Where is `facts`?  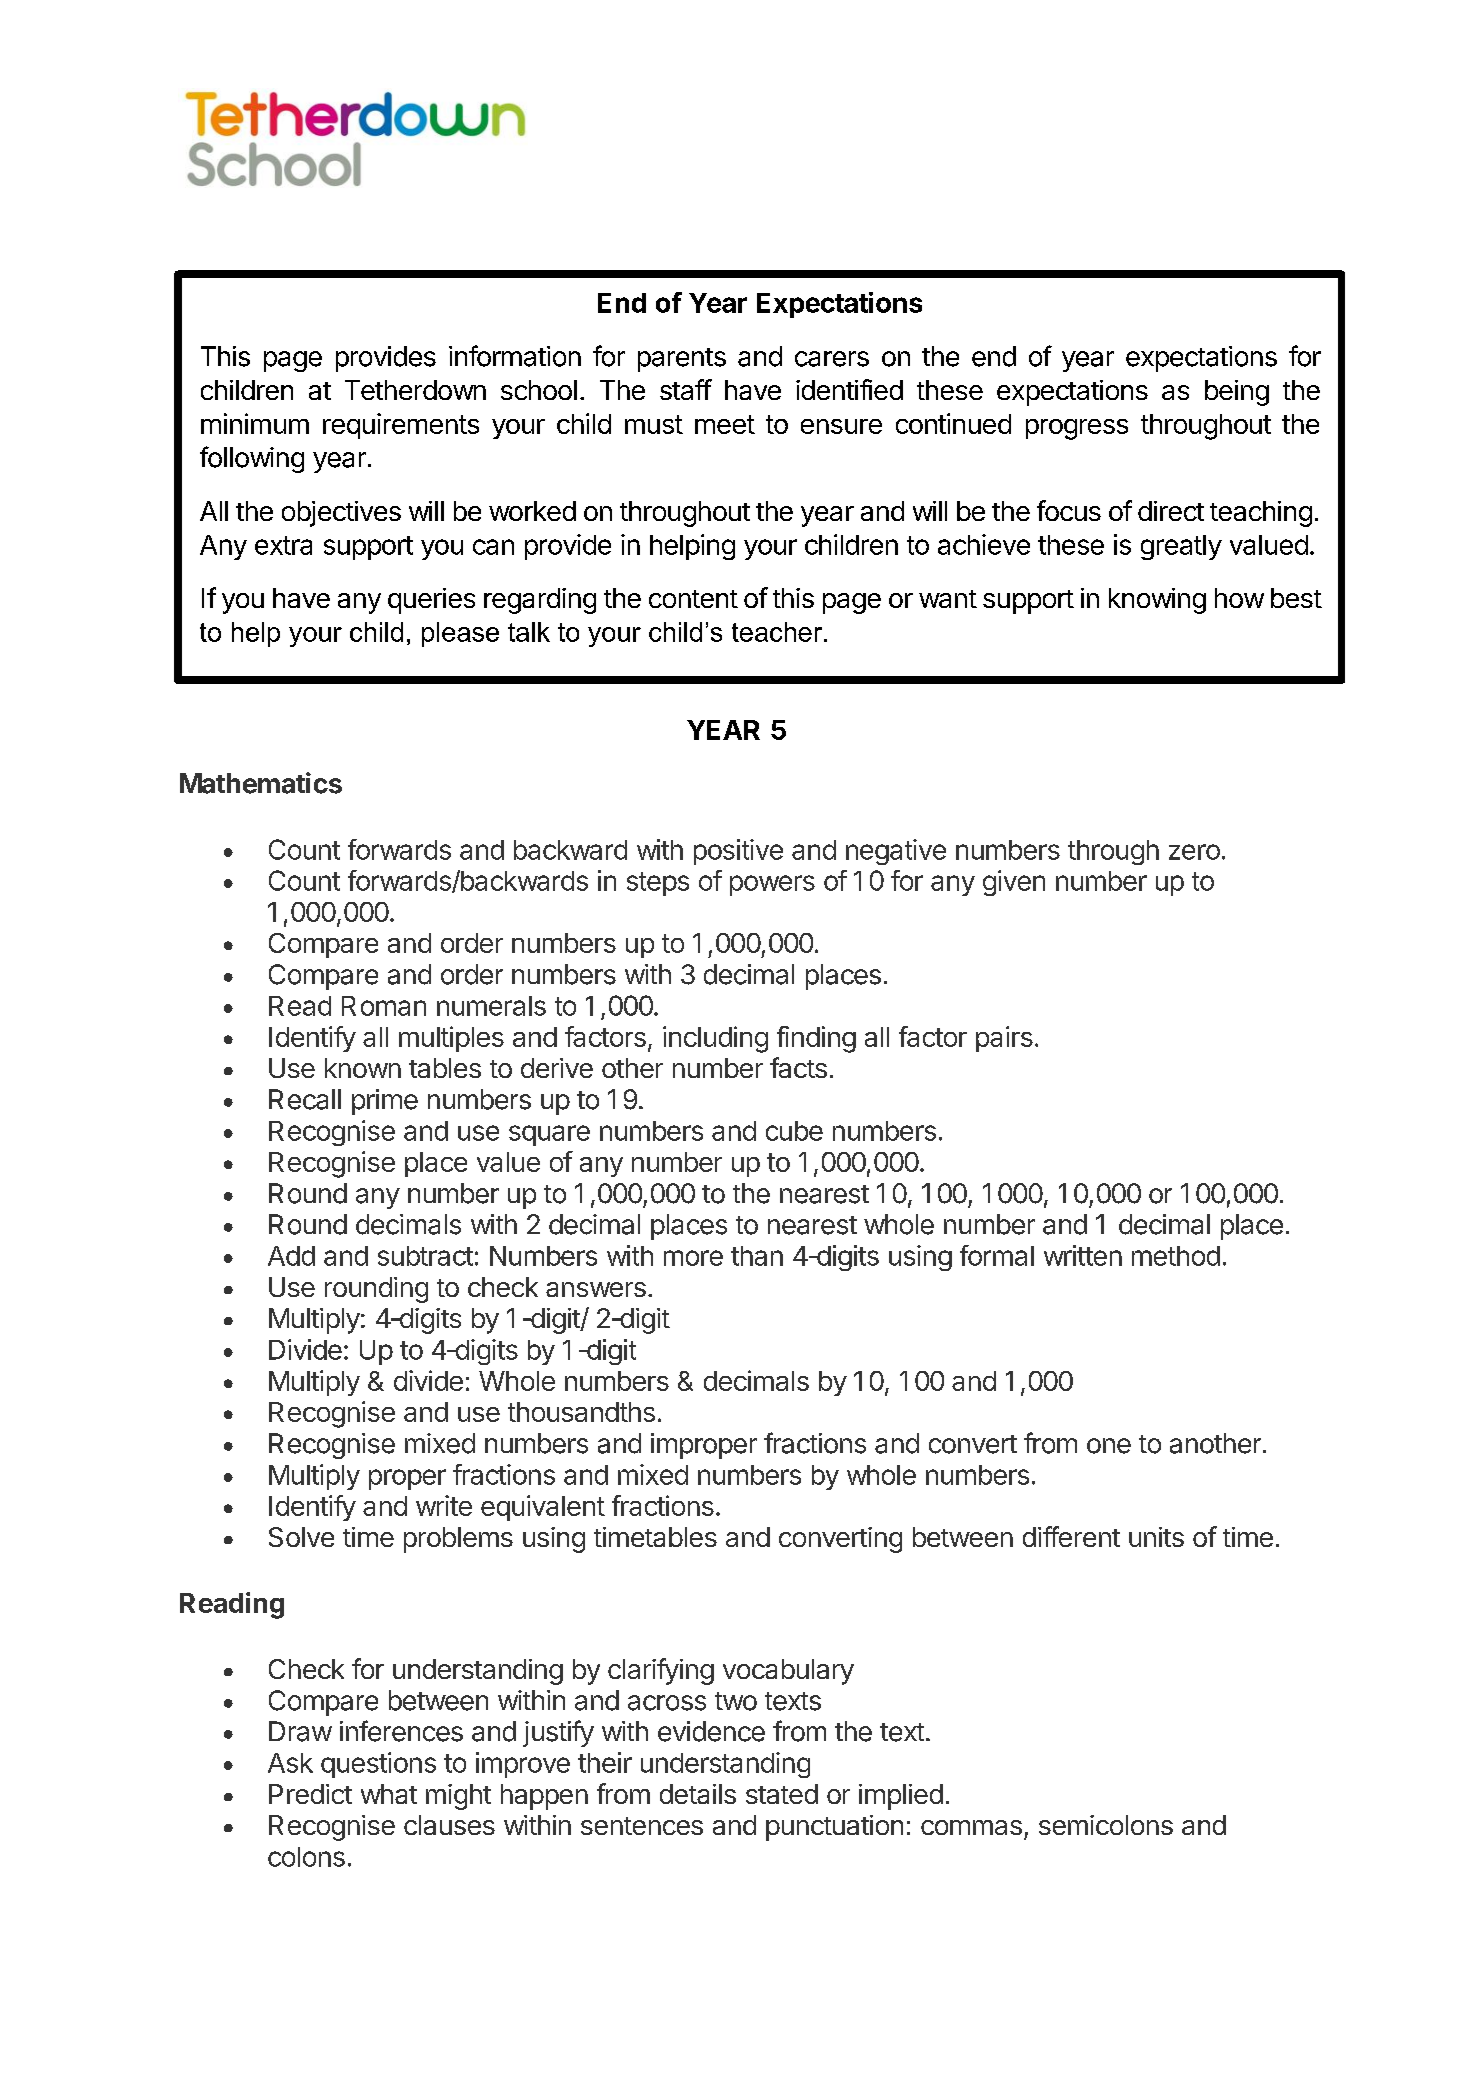
facts is located at coordinates (798, 1067).
